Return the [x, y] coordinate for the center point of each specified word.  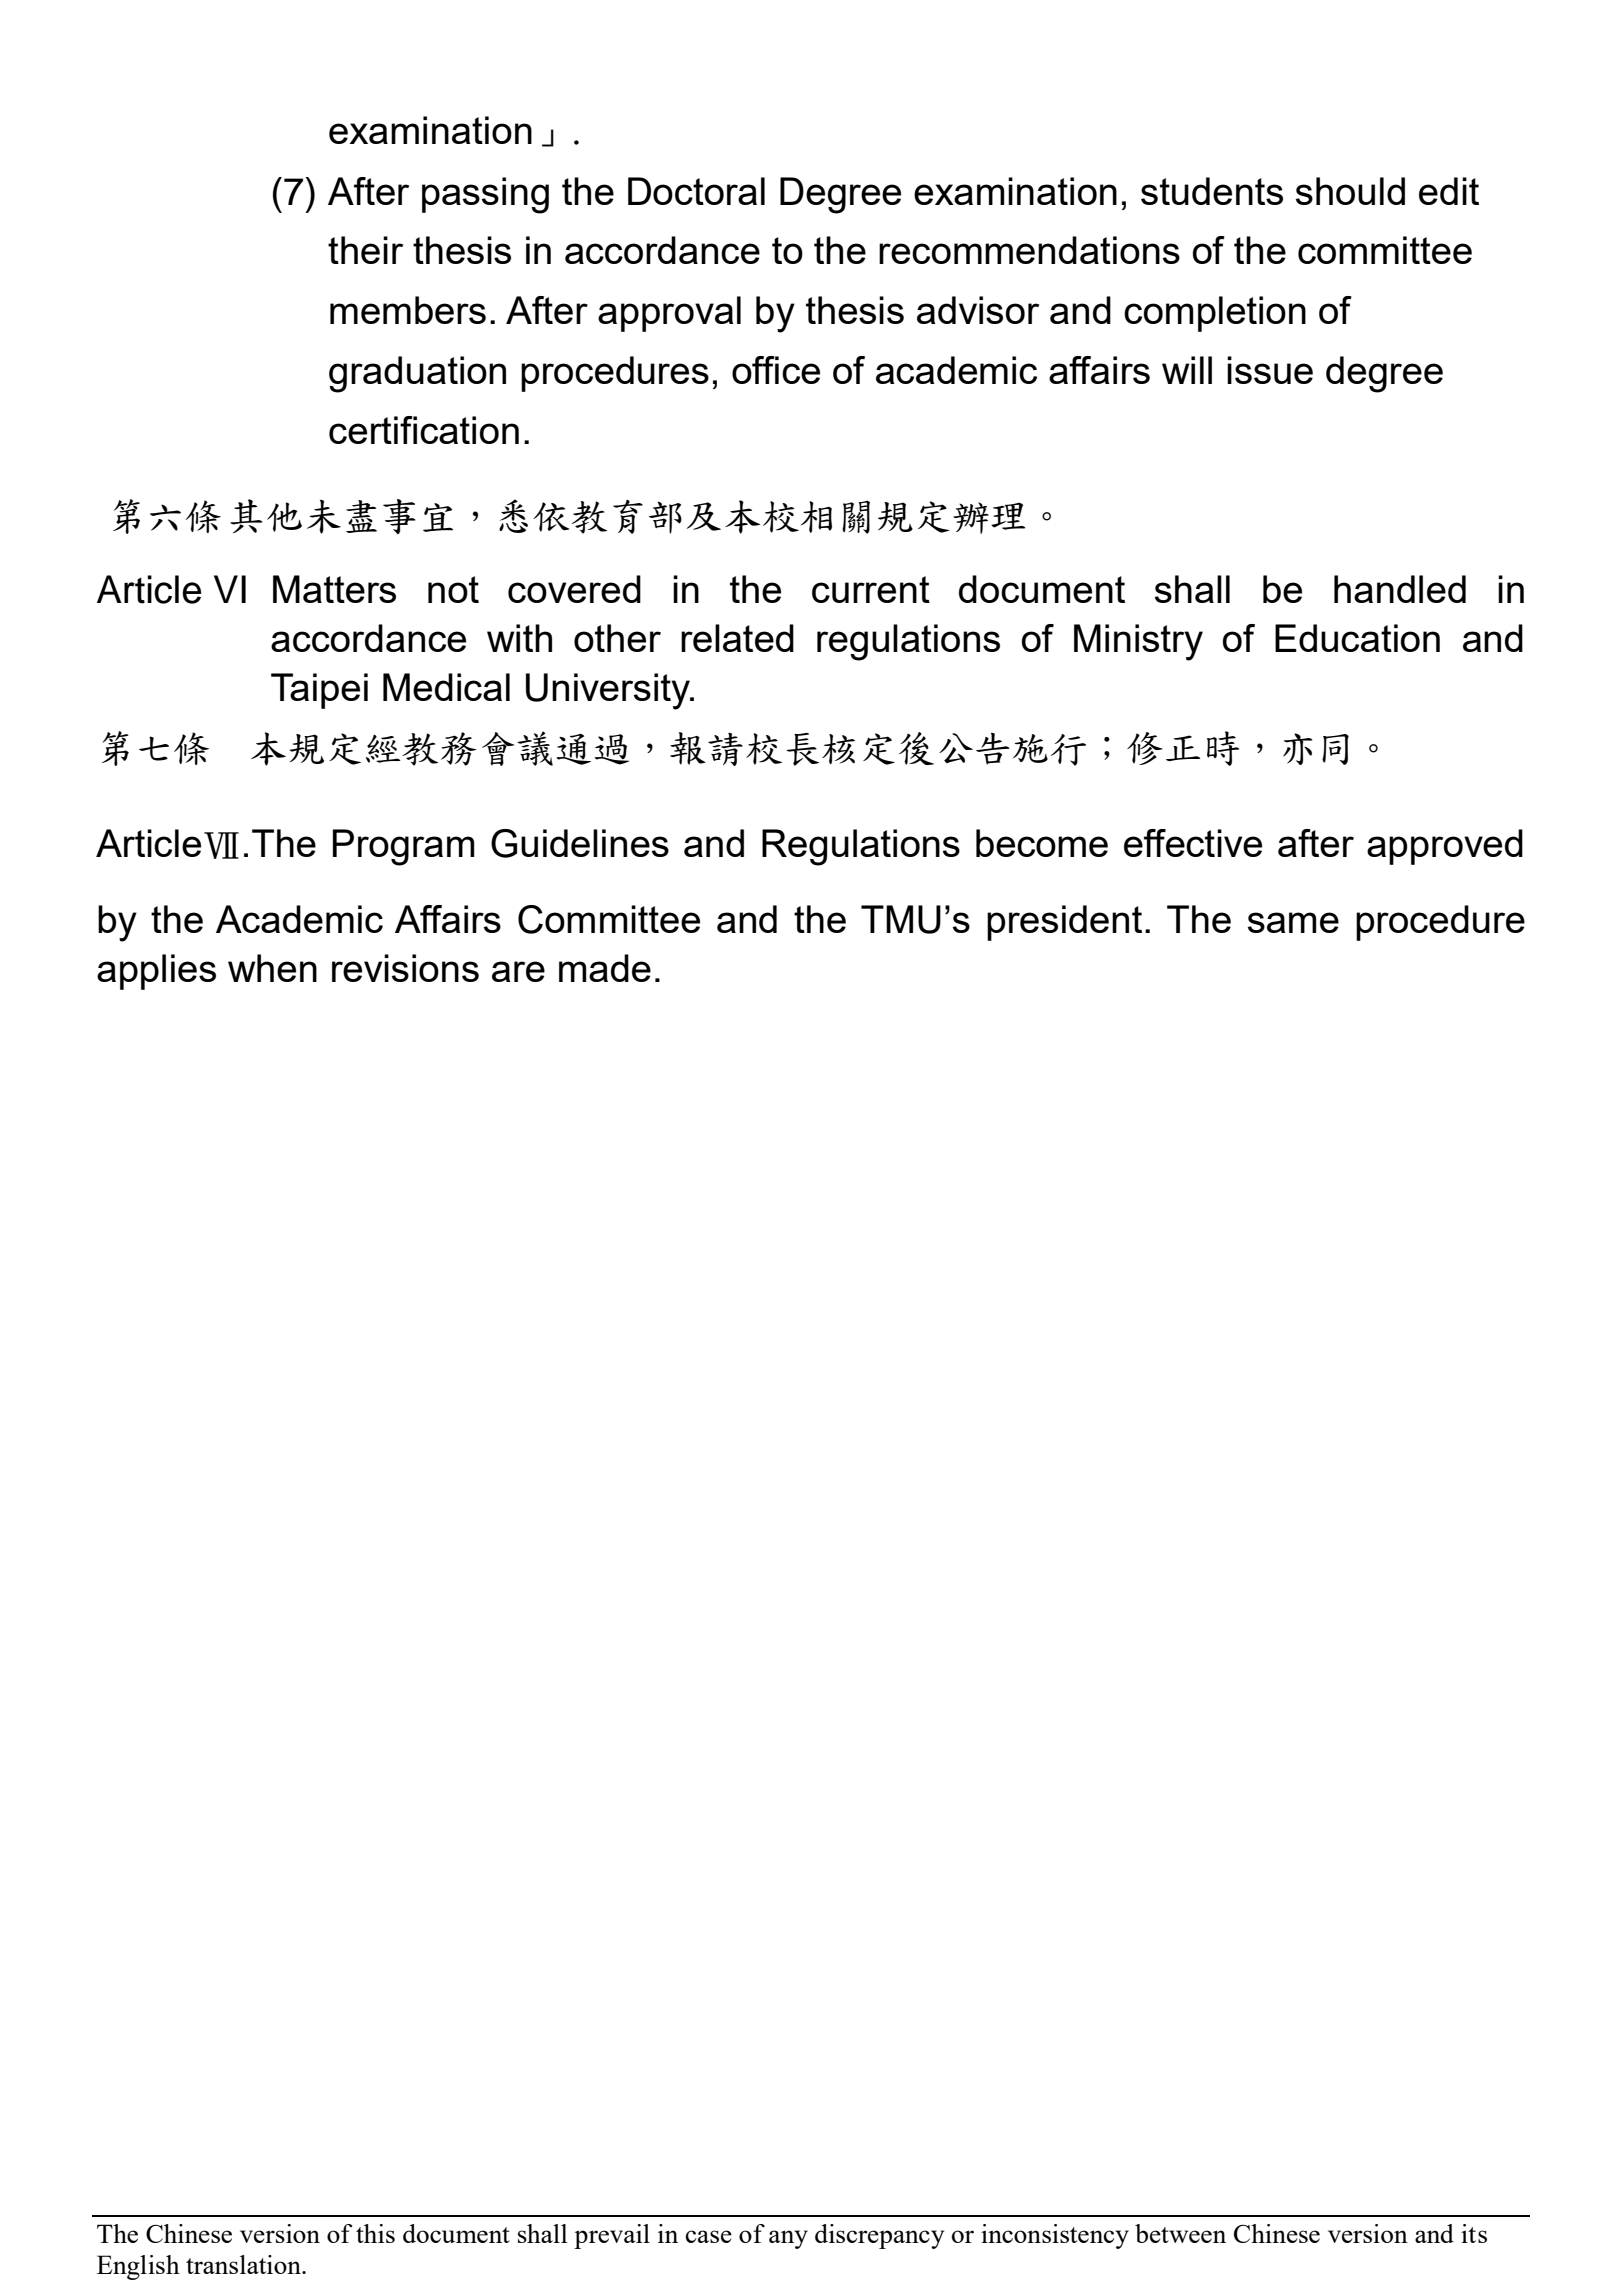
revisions [405, 968]
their [365, 250]
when [272, 968]
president [1064, 923]
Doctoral [696, 191]
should [1350, 191]
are [518, 971]
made [605, 968]
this [375, 2233]
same [1293, 922]
